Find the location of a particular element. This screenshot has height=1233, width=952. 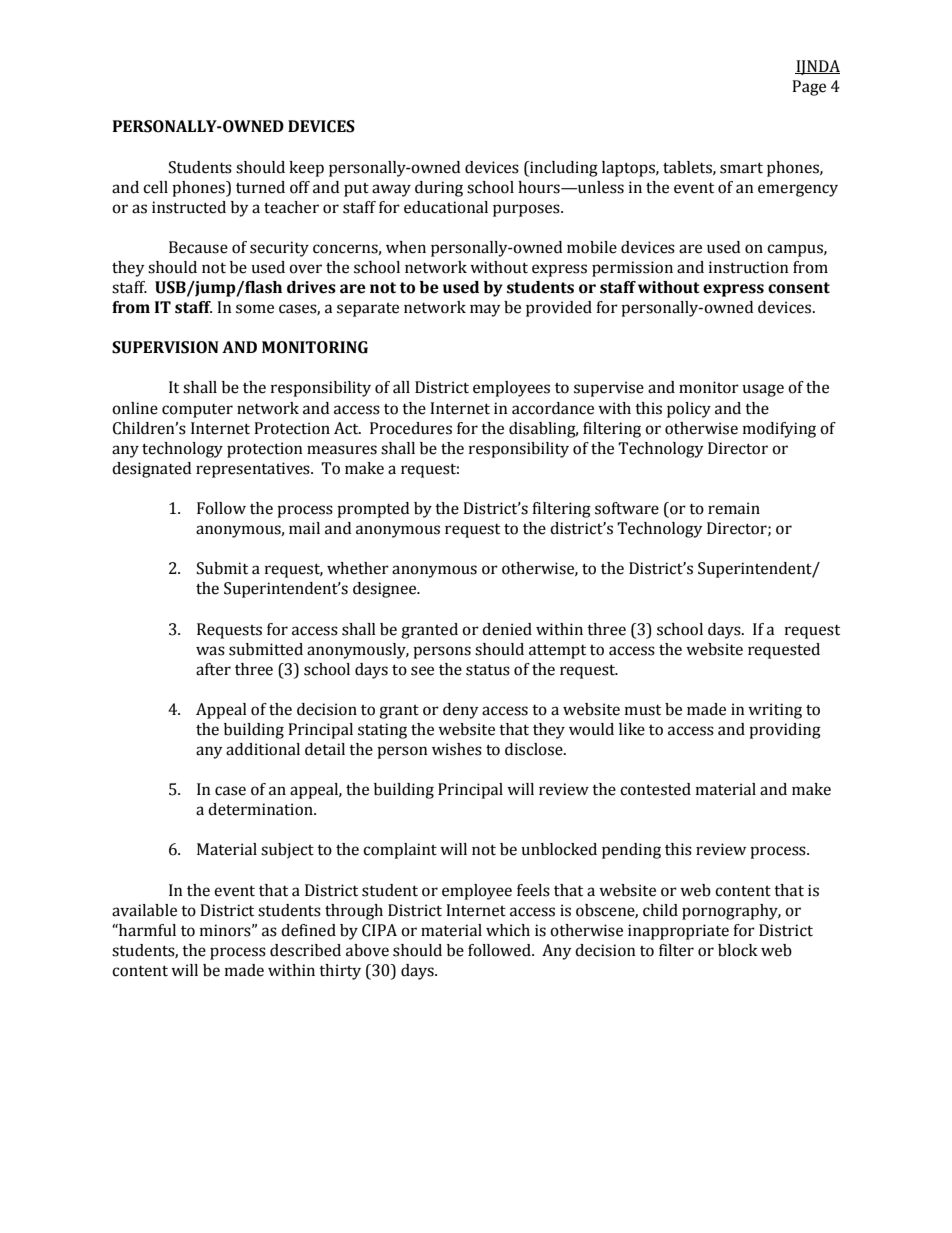

which is located at coordinates (508, 930).
